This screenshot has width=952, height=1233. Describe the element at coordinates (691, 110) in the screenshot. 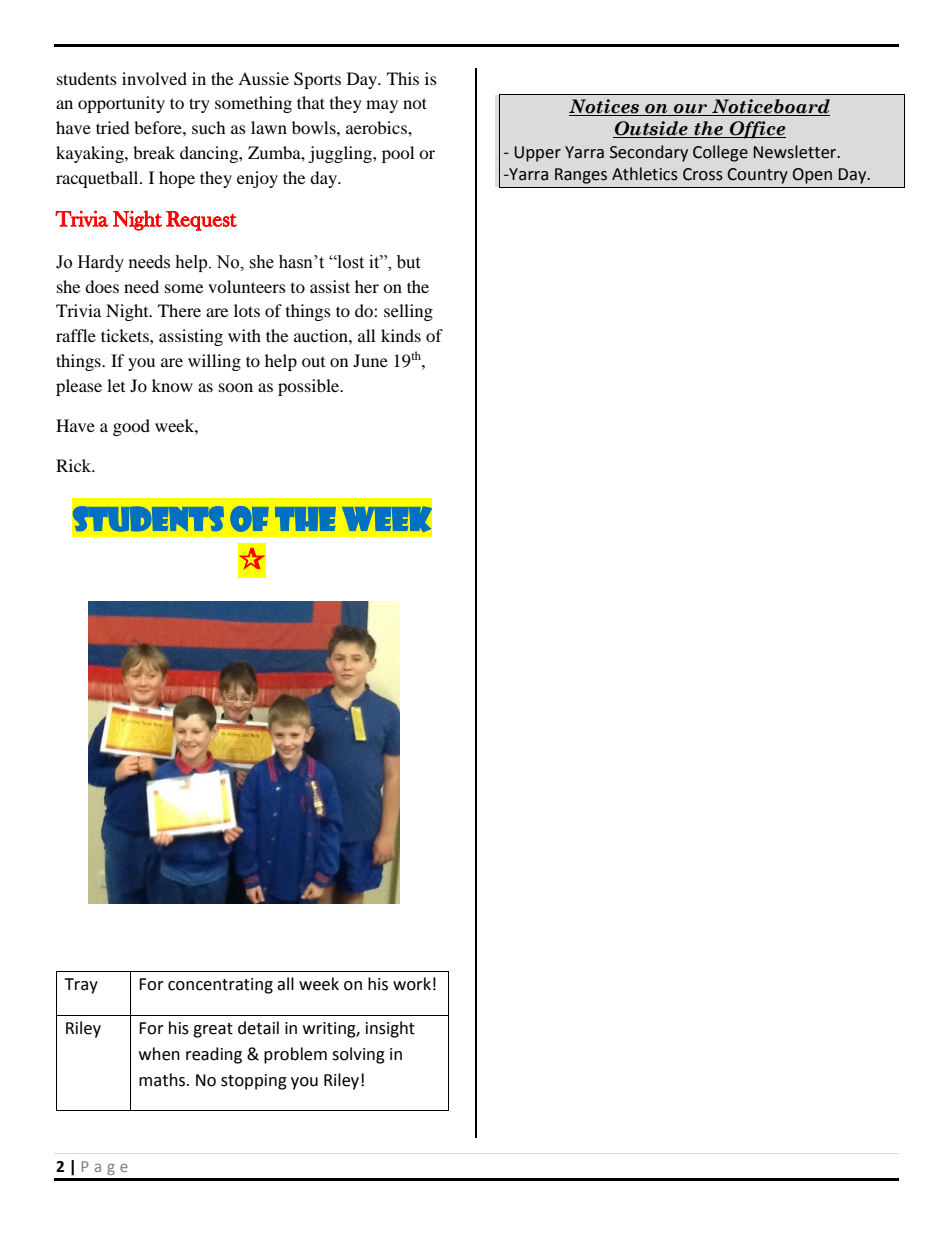

I see `our` at that location.
